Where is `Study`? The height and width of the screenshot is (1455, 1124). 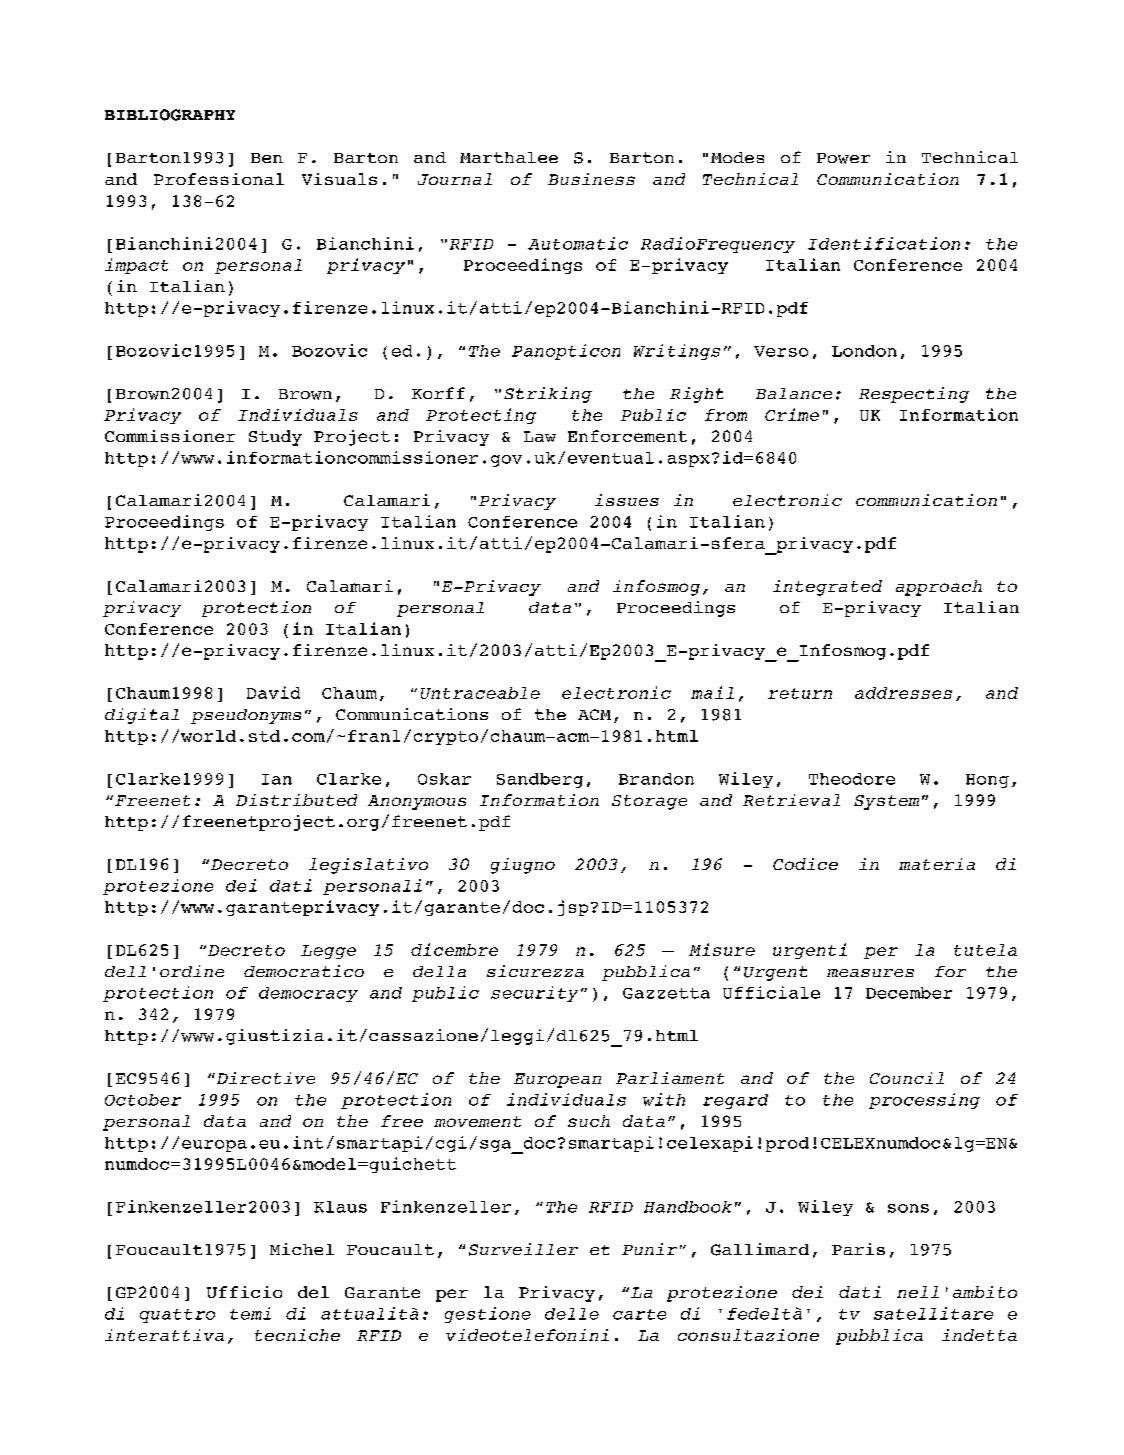 Study is located at coordinates (275, 438).
